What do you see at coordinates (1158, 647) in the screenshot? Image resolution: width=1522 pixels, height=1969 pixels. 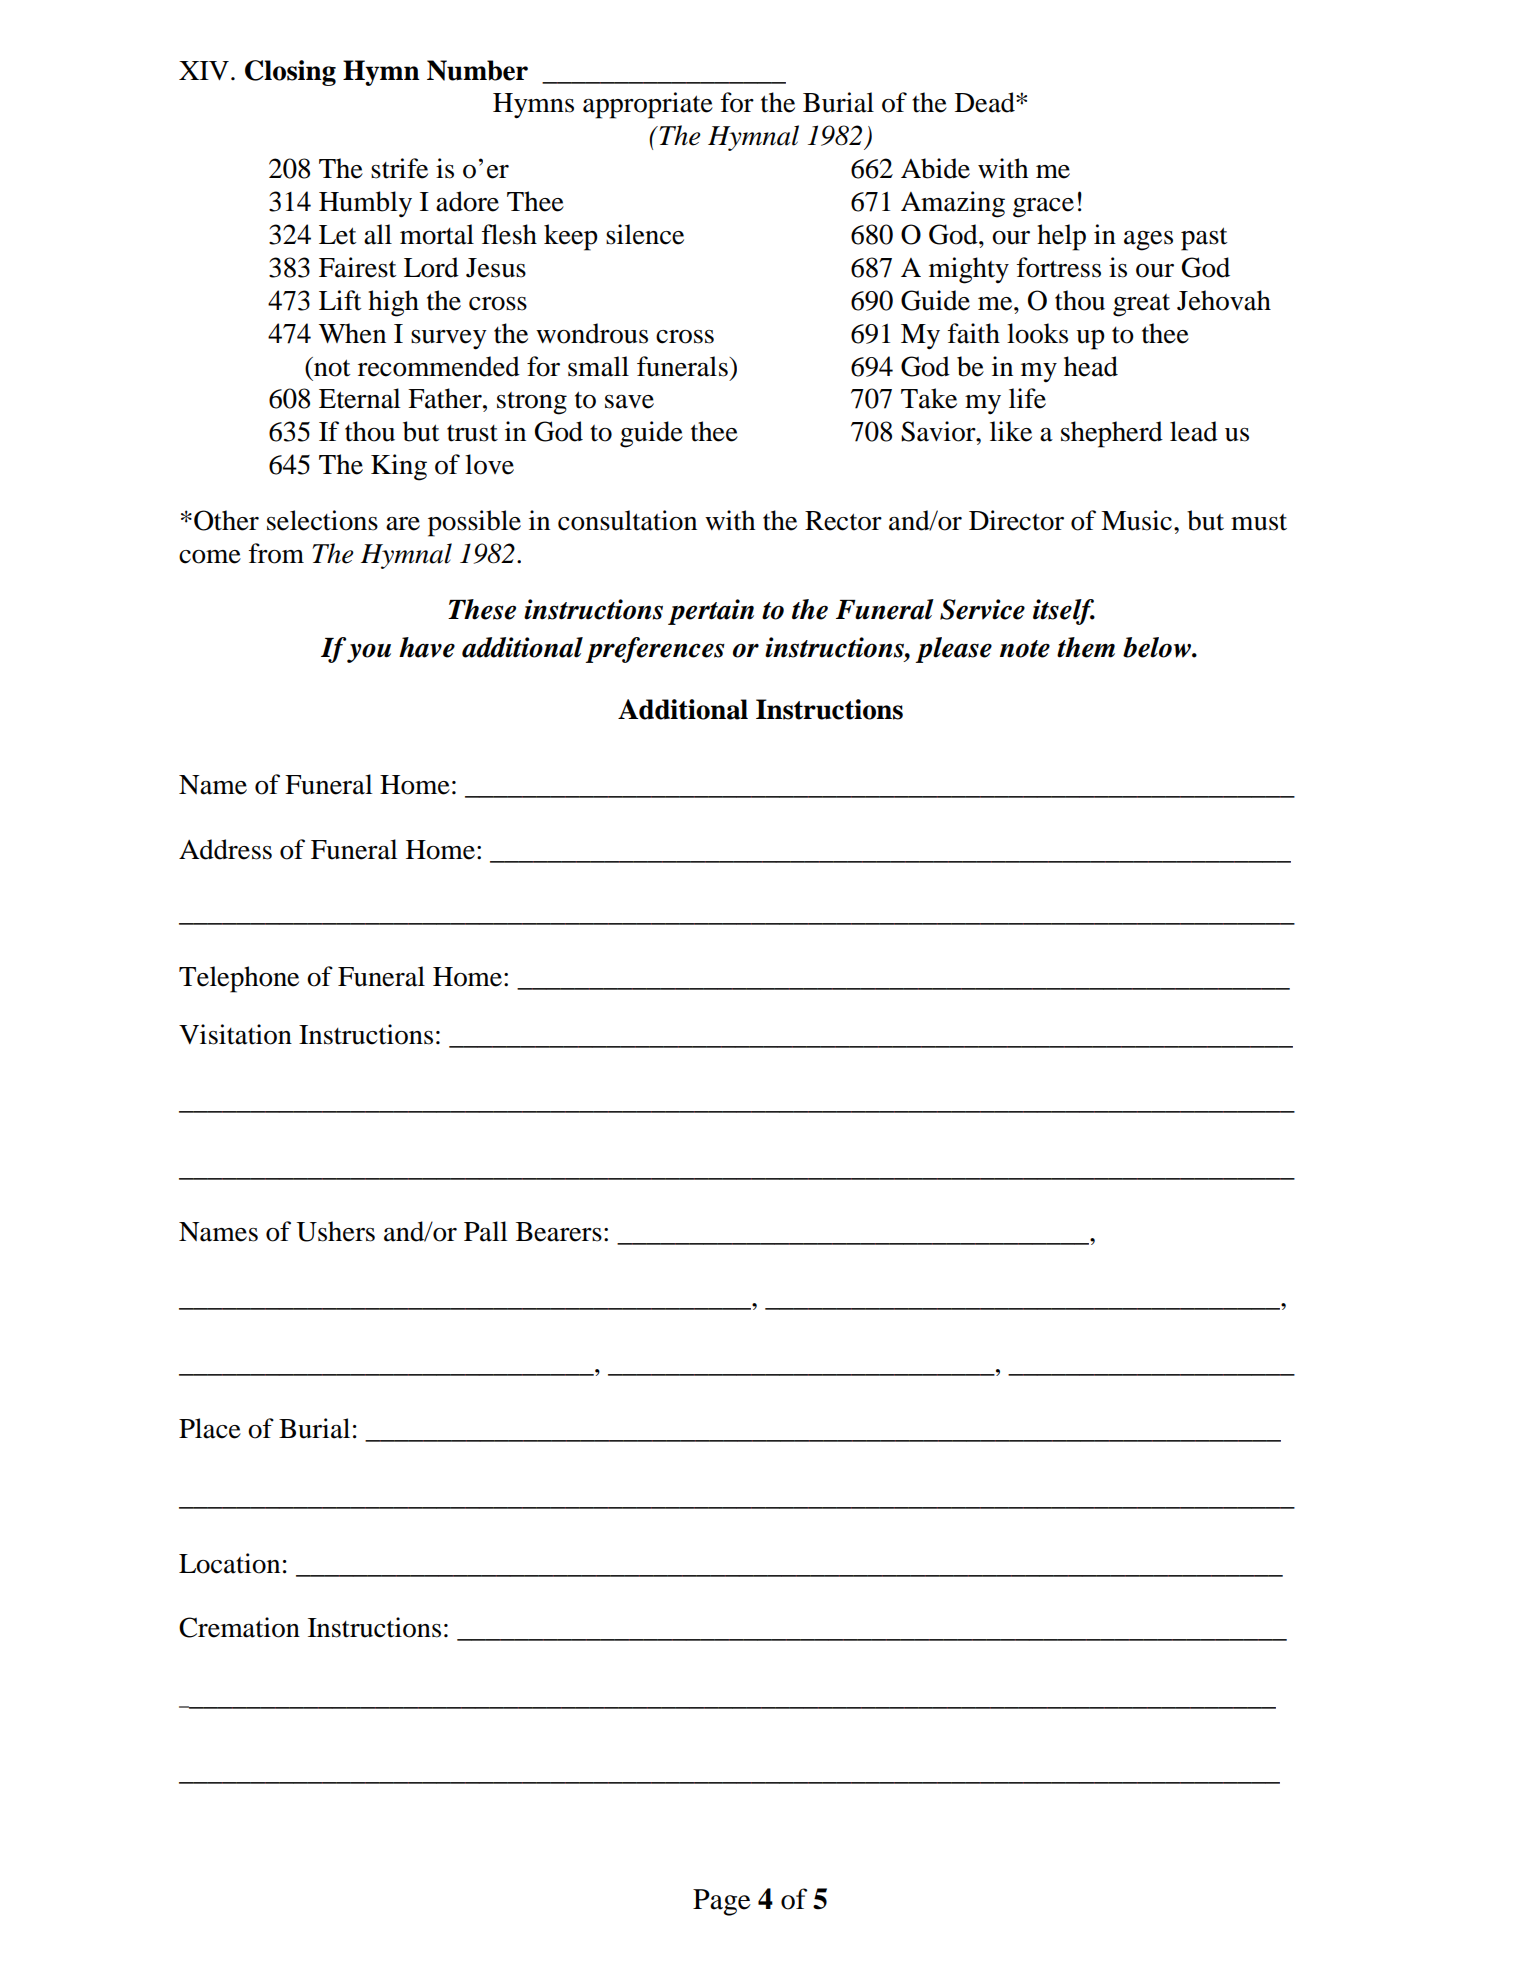 I see `below` at bounding box center [1158, 647].
